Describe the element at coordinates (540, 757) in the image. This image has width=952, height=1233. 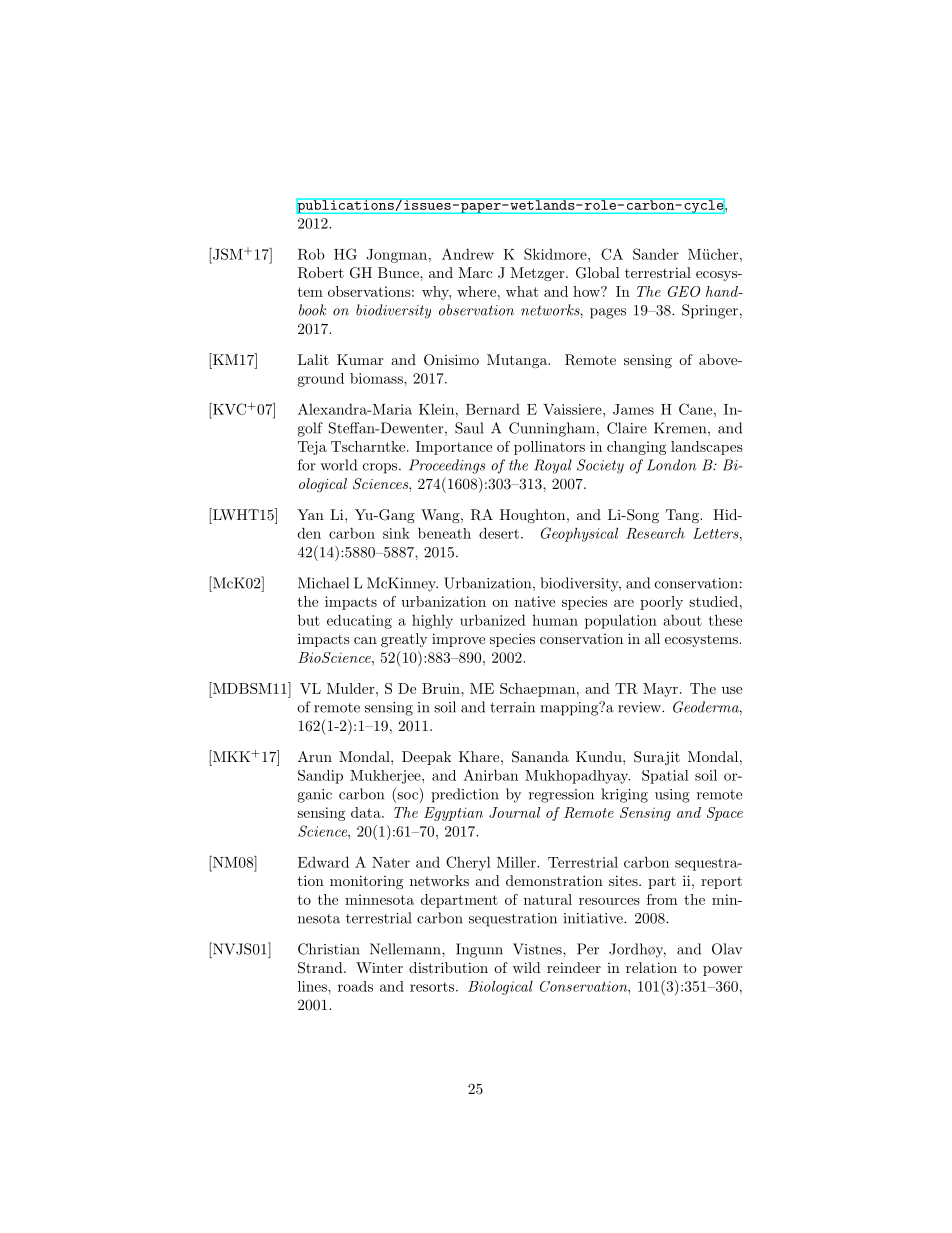
I see `Sananda` at that location.
